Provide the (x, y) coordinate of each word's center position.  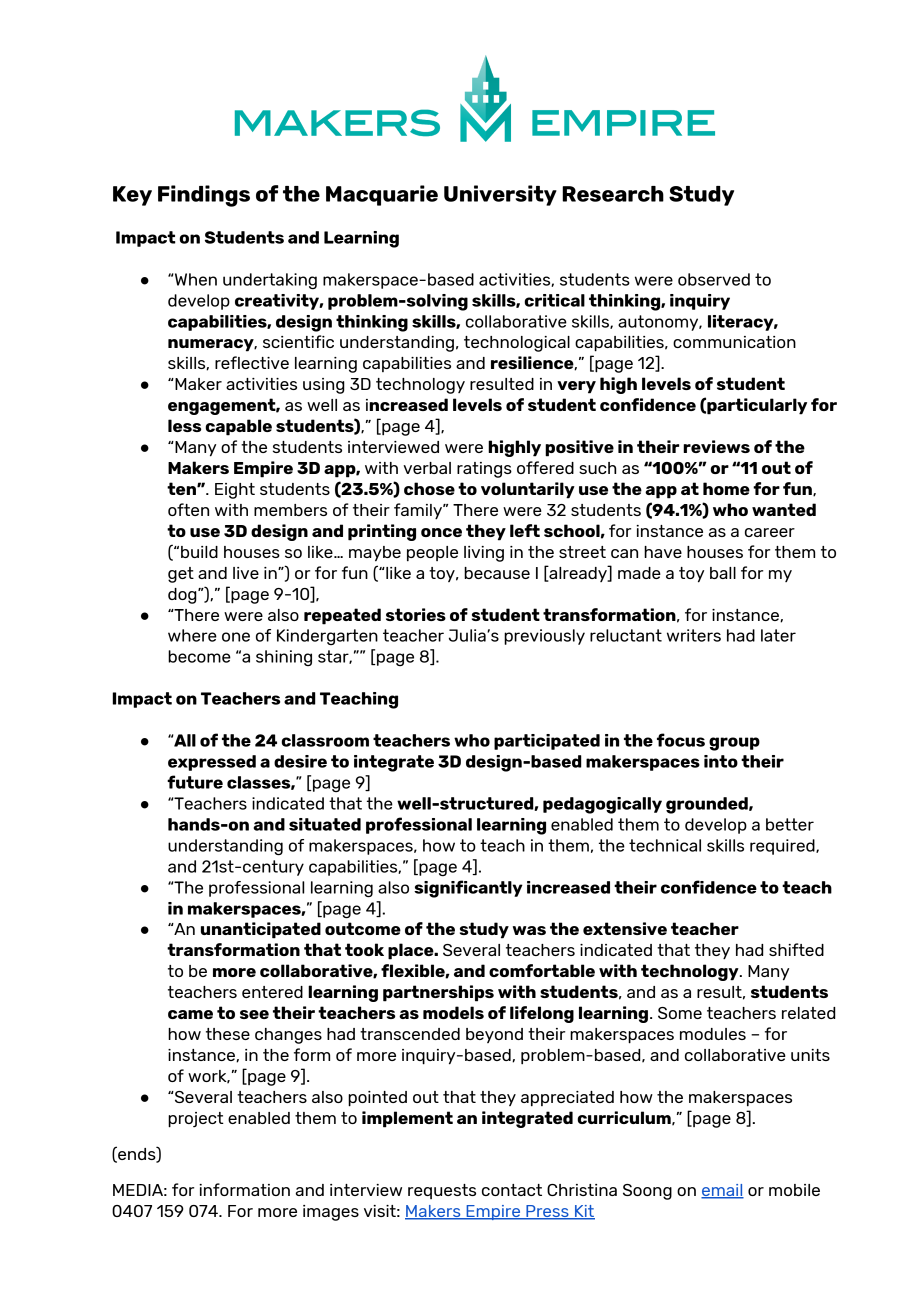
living (484, 554)
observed (714, 279)
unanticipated (261, 930)
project (196, 1120)
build (199, 552)
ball (723, 573)
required (783, 847)
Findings (204, 196)
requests (442, 1191)
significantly (468, 889)
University (500, 195)
